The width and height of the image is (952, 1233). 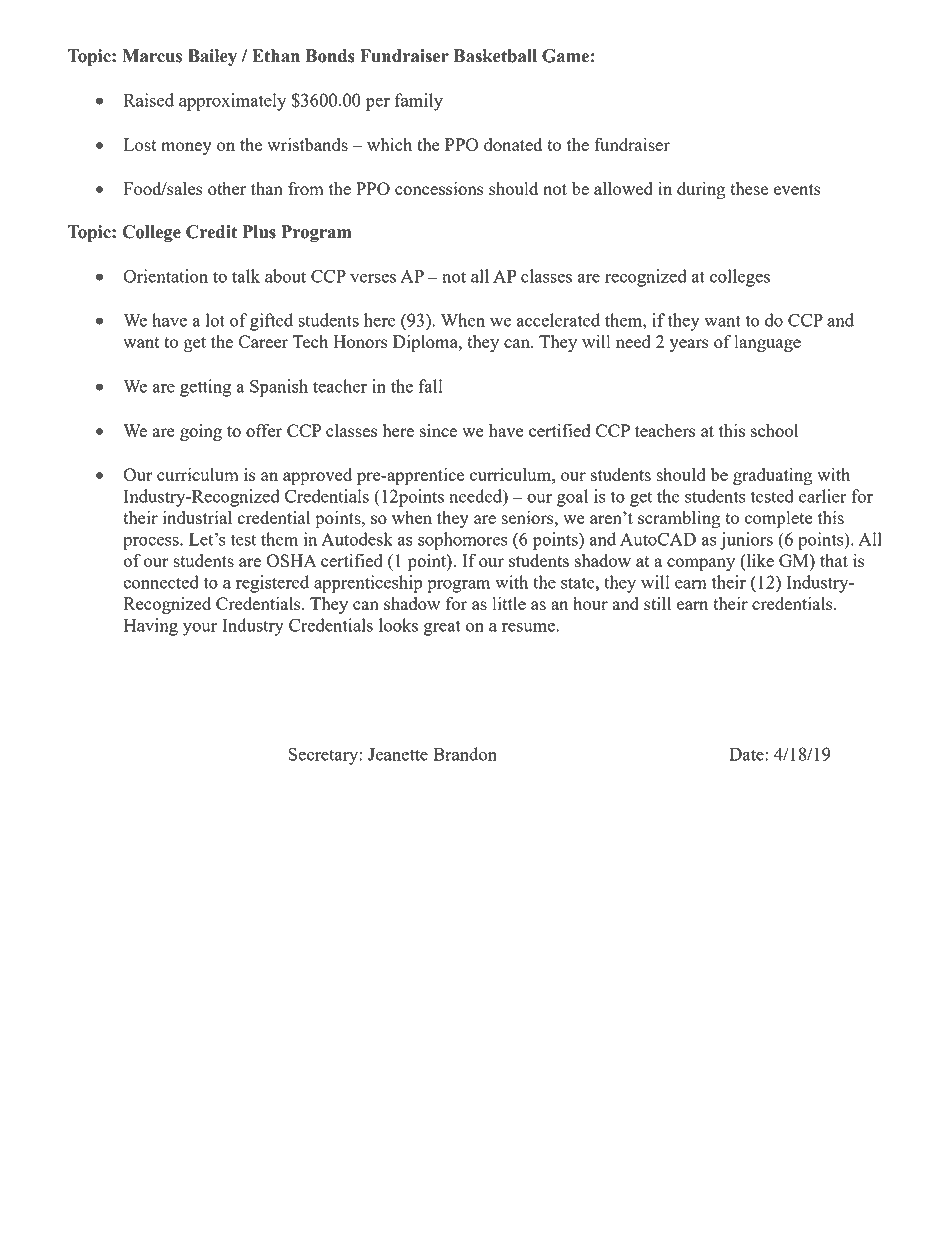 I want to click on these, so click(x=749, y=188).
